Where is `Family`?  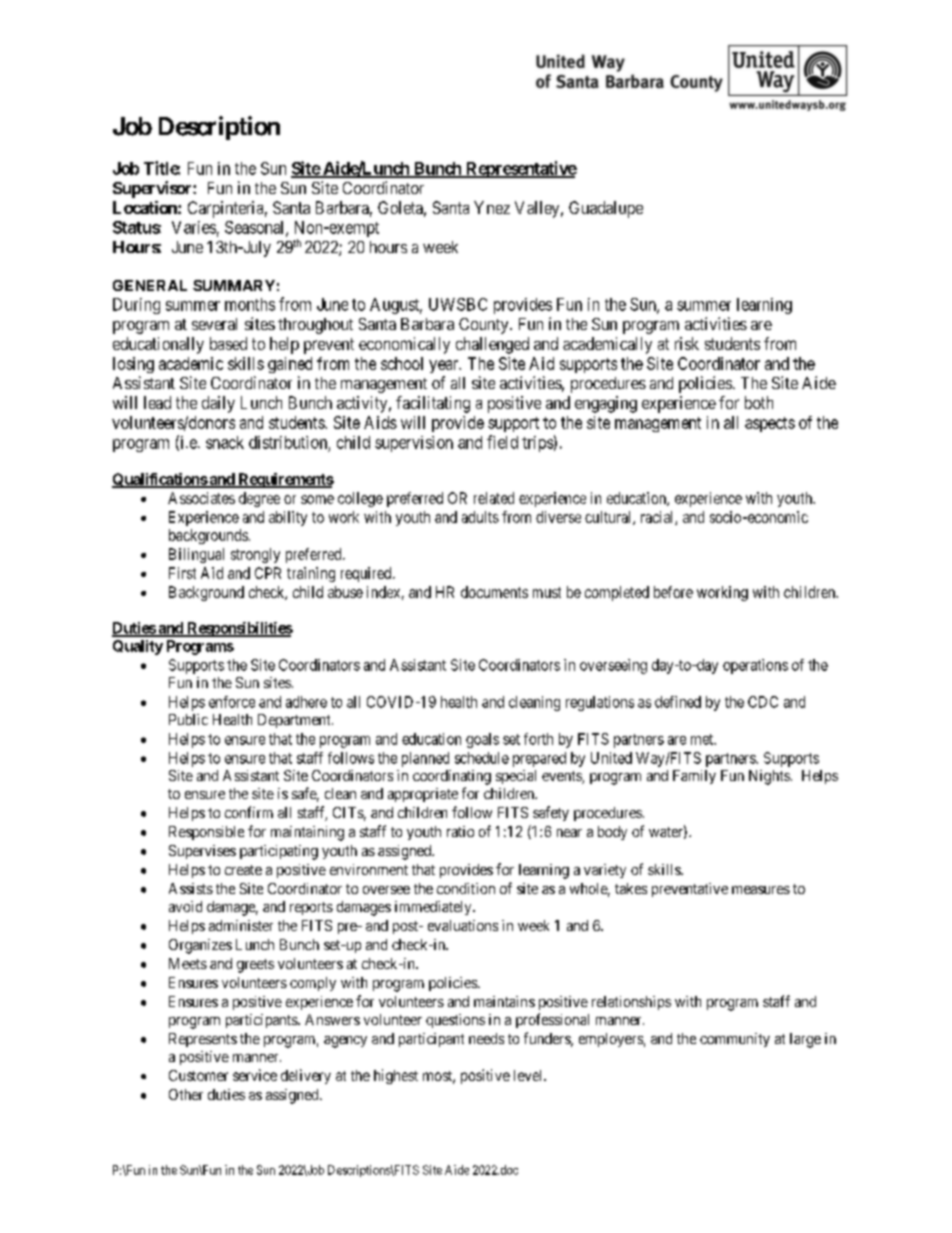
Family is located at coordinates (694, 777).
